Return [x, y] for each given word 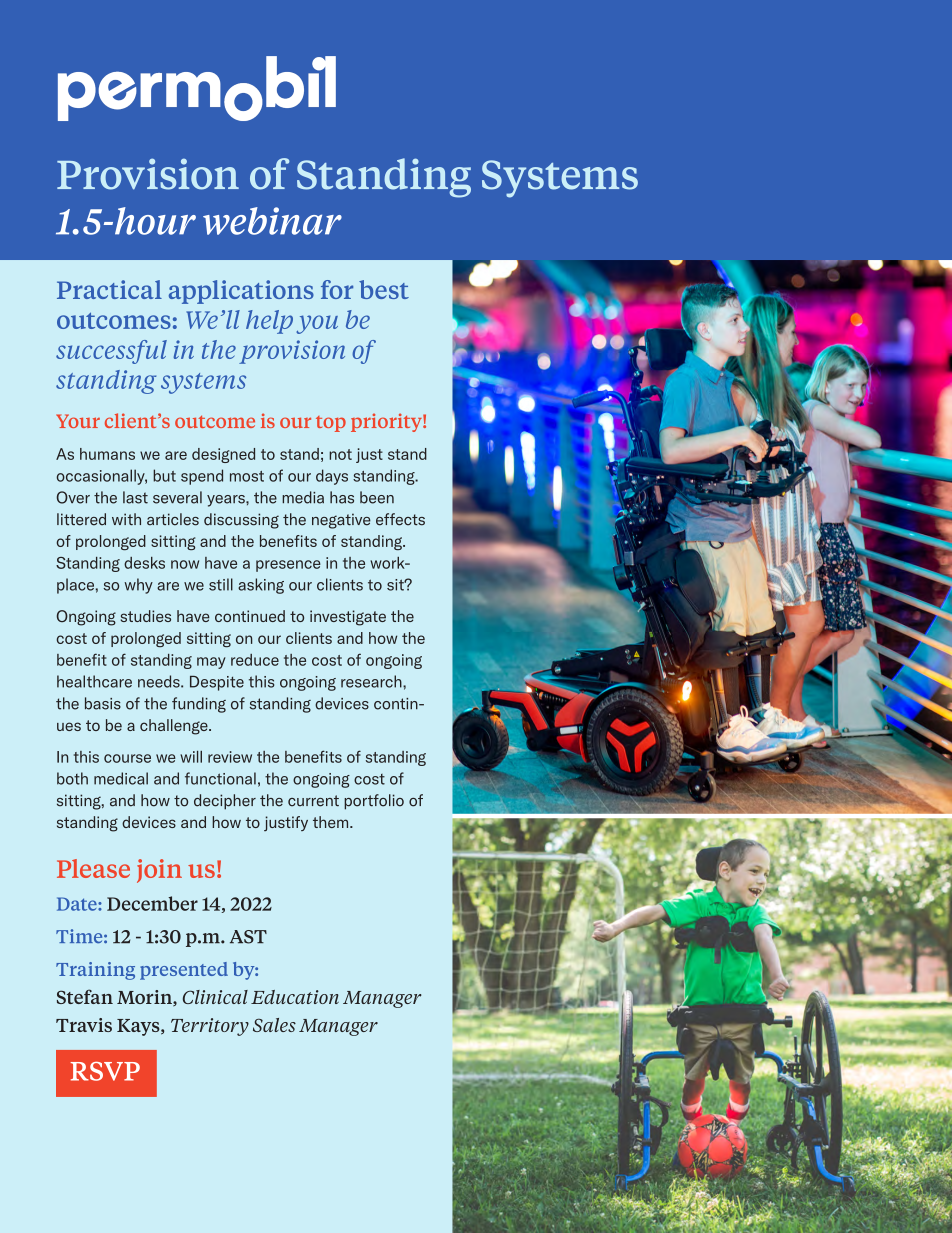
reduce [255, 660]
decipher [225, 802]
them [332, 822]
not [340, 454]
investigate [348, 618]
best [384, 289]
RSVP [105, 1071]
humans [107, 454]
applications [241, 292]
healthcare [94, 681]
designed [223, 455]
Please [93, 868]
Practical [109, 289]
